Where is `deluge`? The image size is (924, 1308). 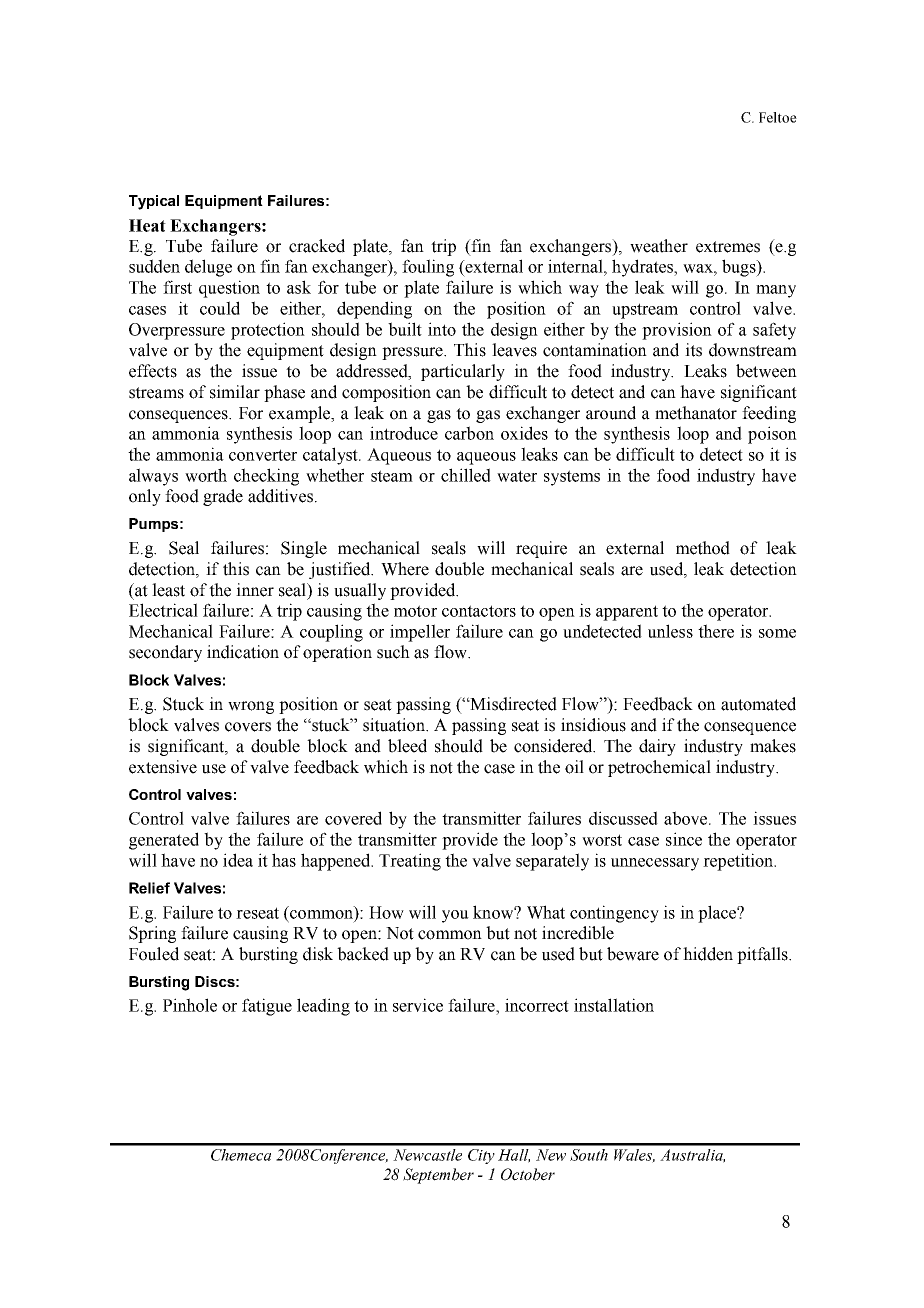 deluge is located at coordinates (208, 268).
